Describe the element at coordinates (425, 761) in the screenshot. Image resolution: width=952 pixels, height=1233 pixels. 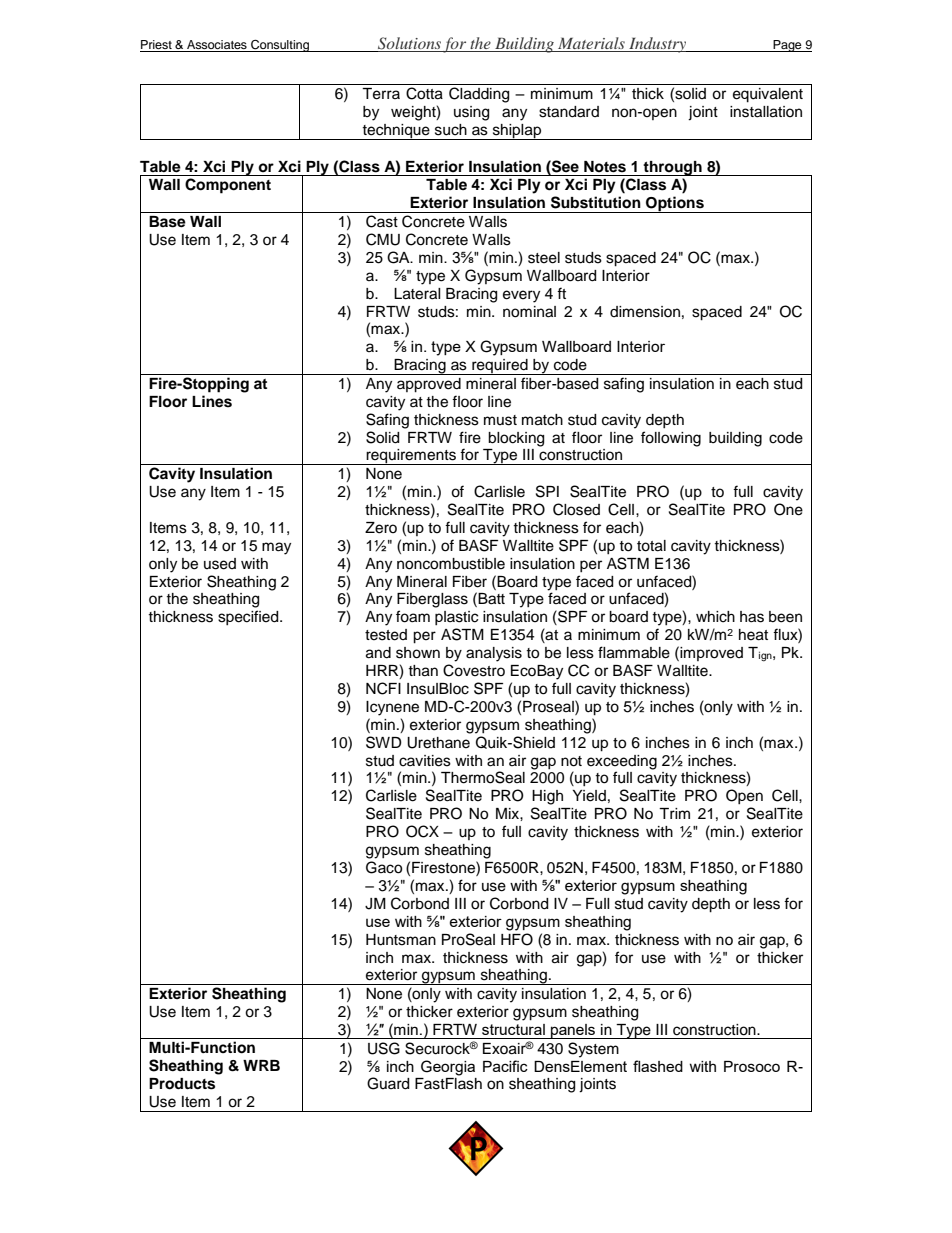
I see `cavities` at that location.
